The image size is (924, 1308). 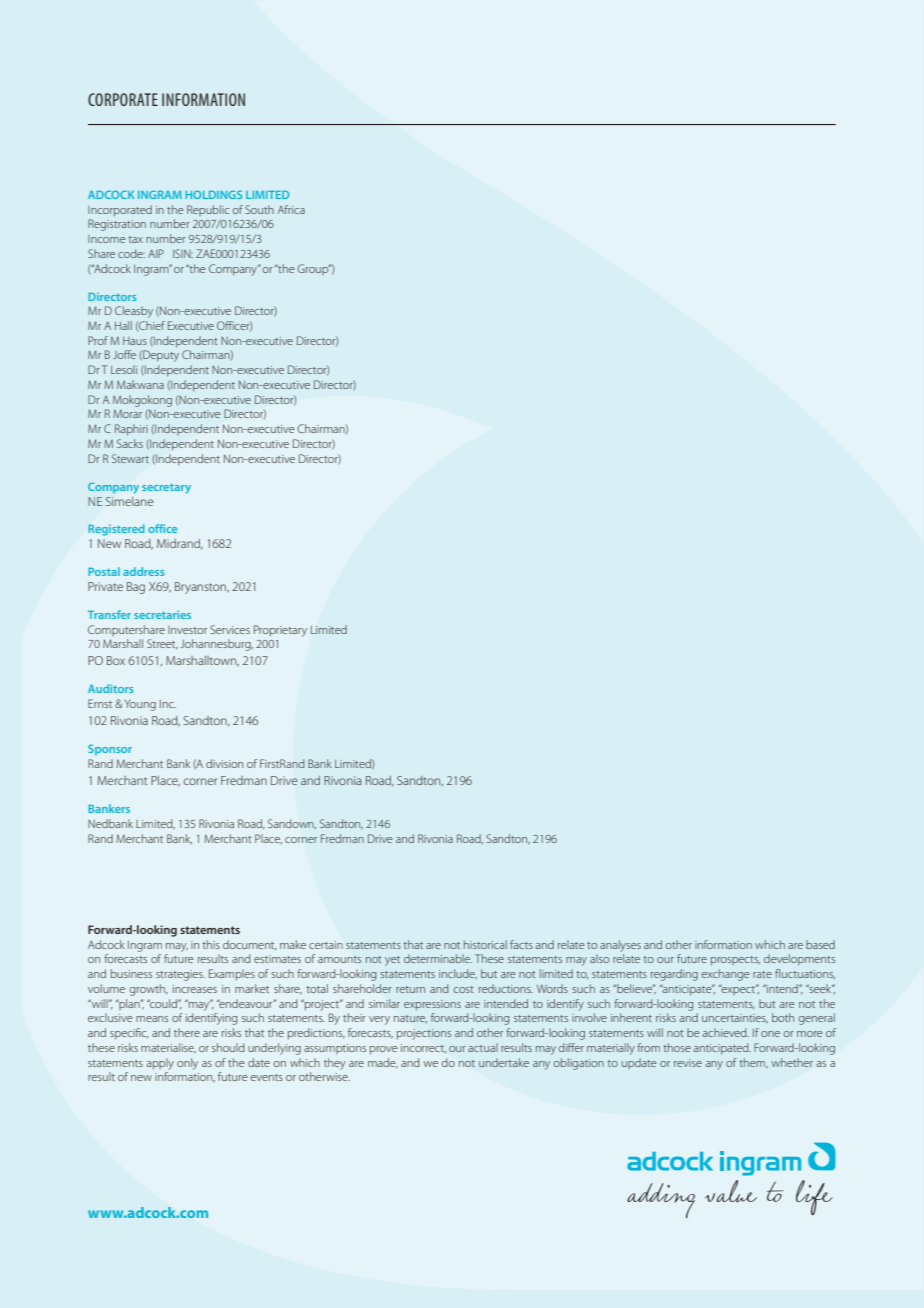 I want to click on Young, so click(x=140, y=705).
